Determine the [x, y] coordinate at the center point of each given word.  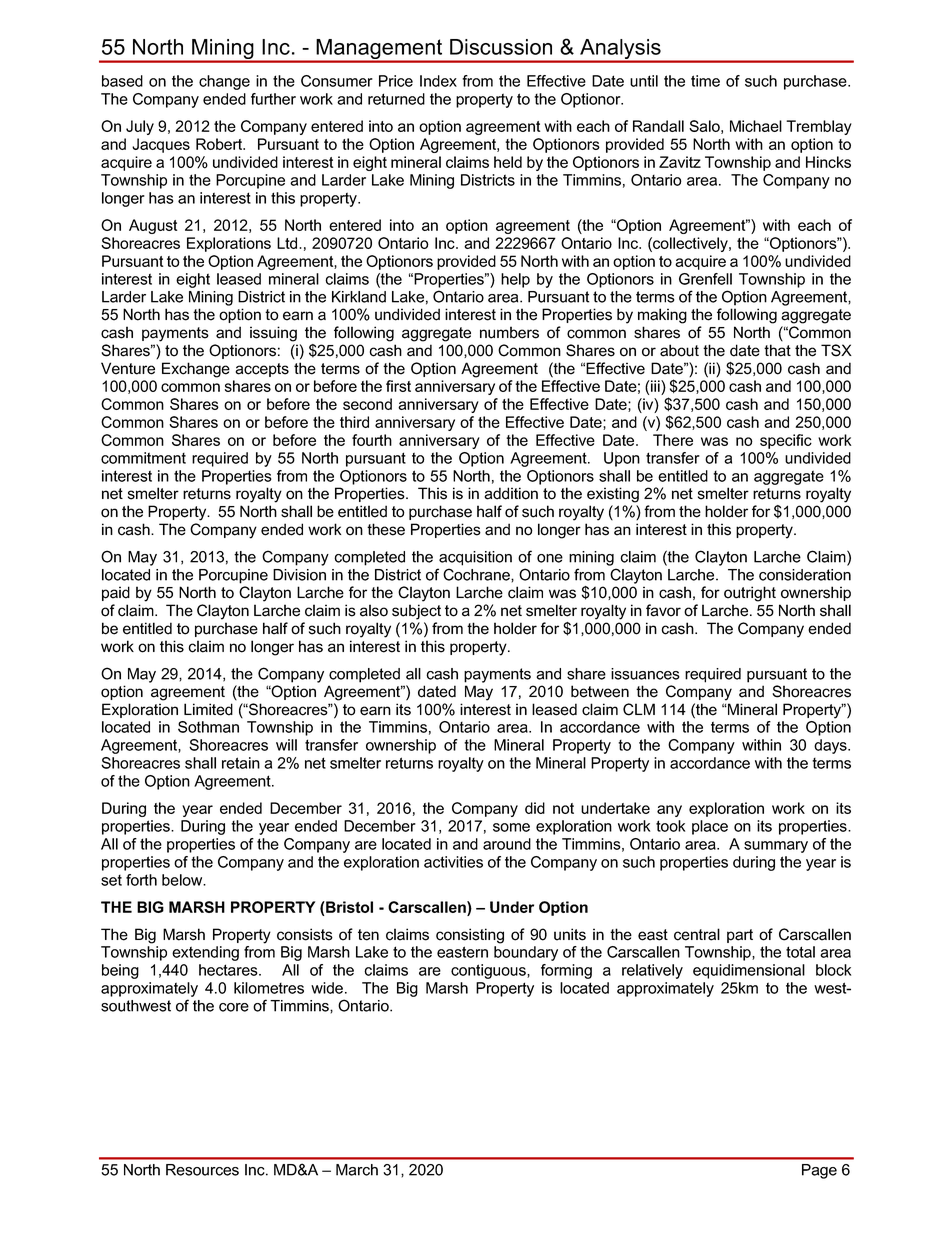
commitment [143, 458]
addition [511, 493]
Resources [202, 1170]
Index [438, 81]
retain [241, 763]
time [705, 81]
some [511, 827]
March [357, 1170]
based [122, 81]
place [710, 827]
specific [786, 441]
